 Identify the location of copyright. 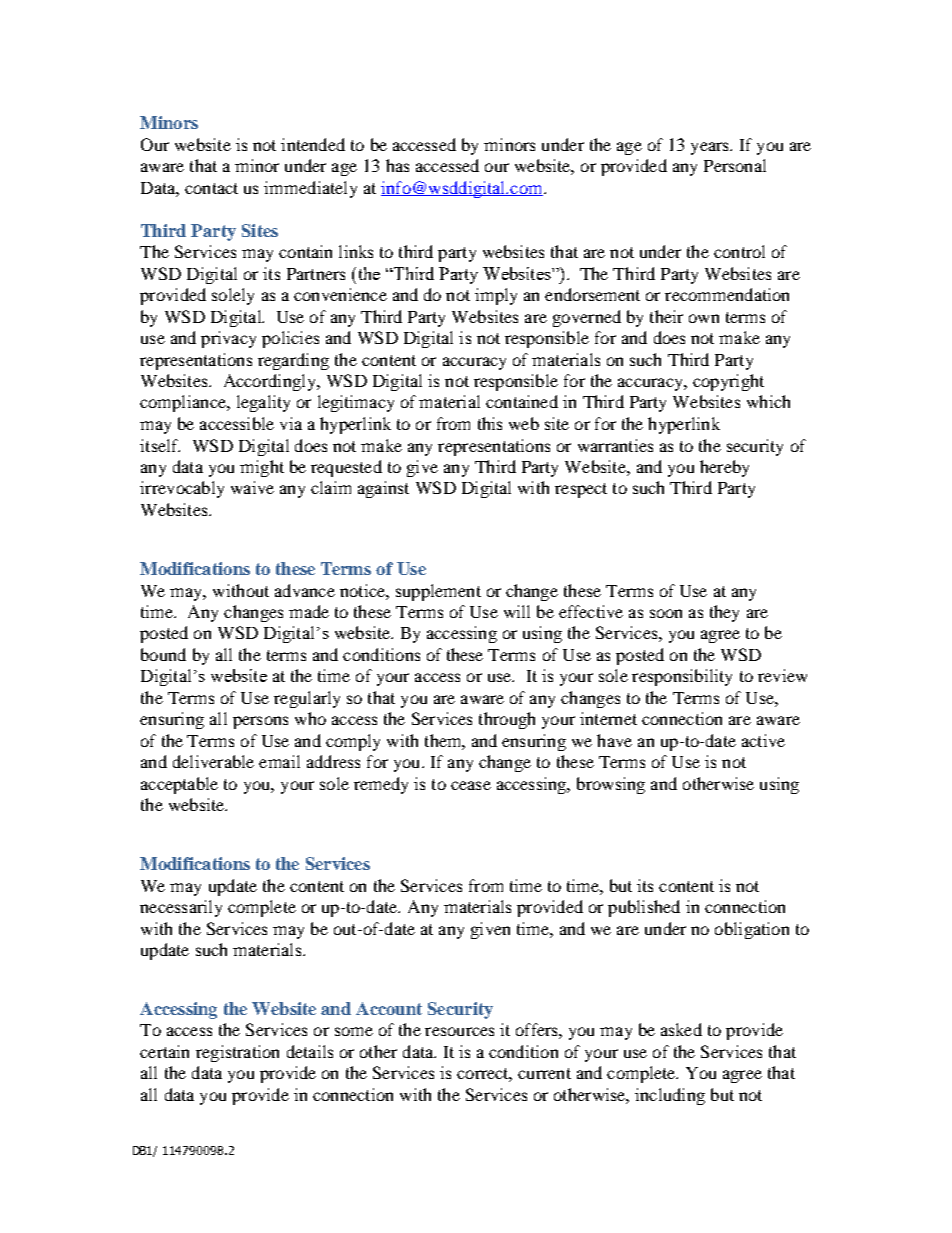
(728, 382).
